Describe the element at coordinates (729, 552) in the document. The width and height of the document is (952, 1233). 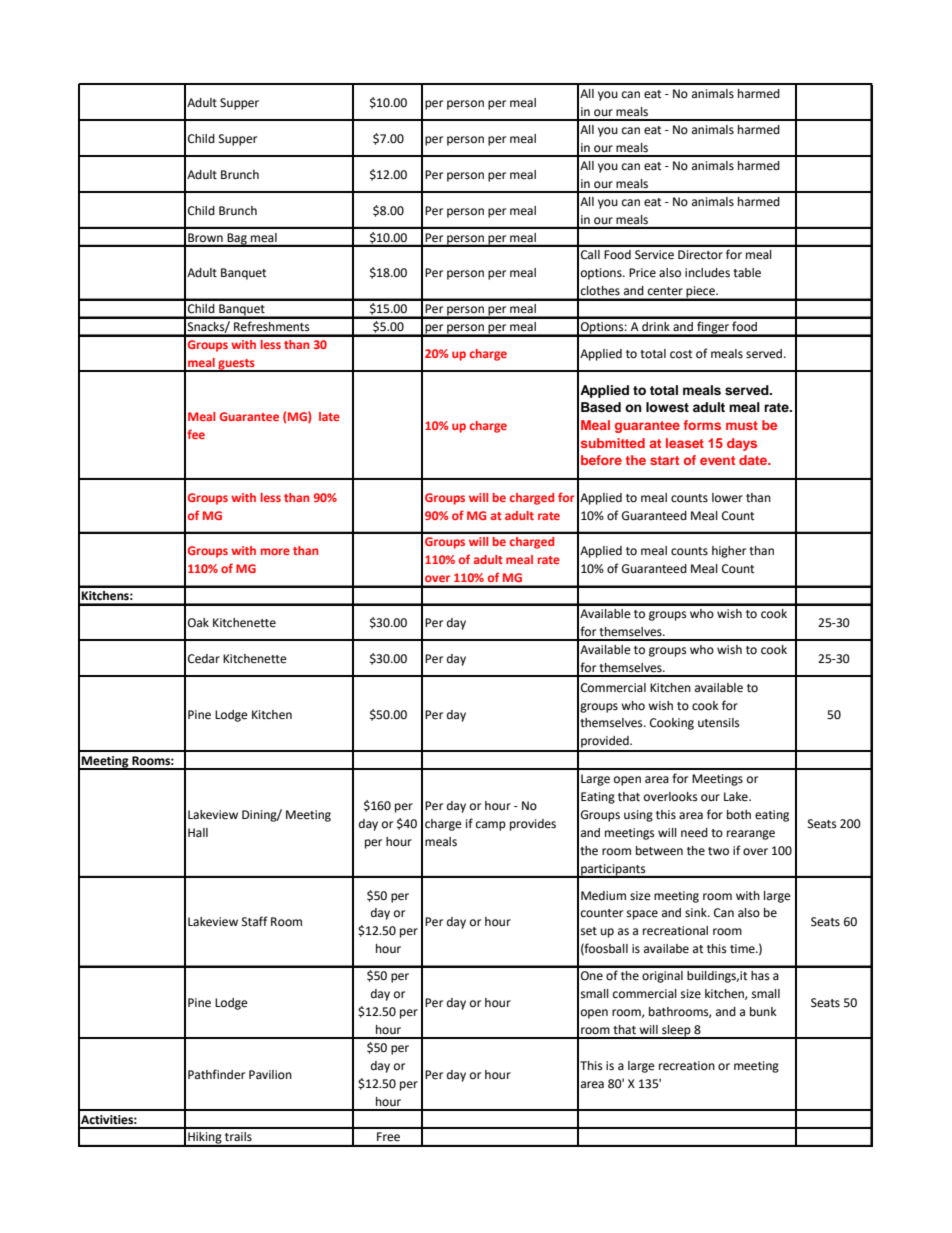
I see `higher` at that location.
